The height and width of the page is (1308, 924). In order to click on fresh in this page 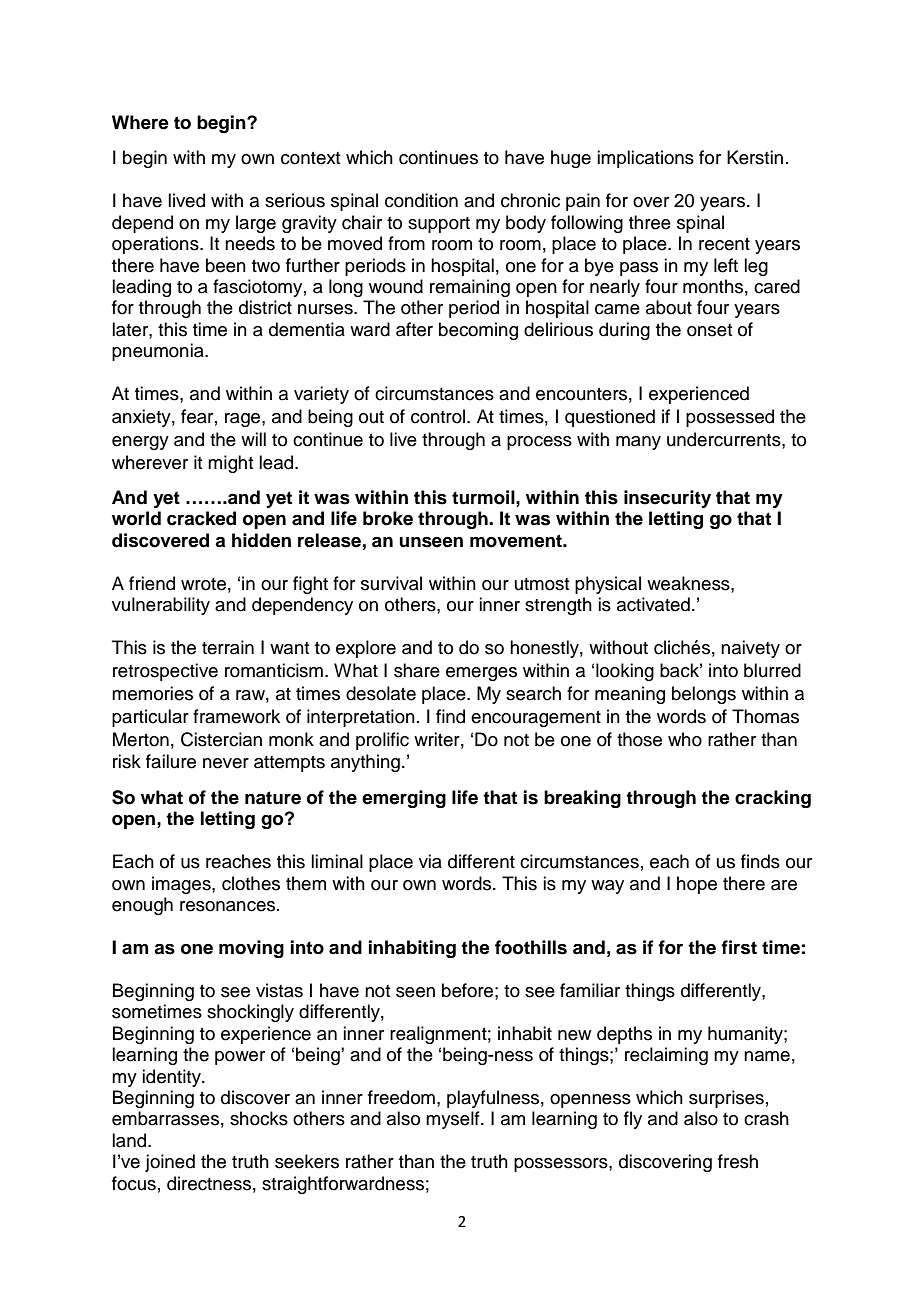, I will do `click(738, 1161)`.
